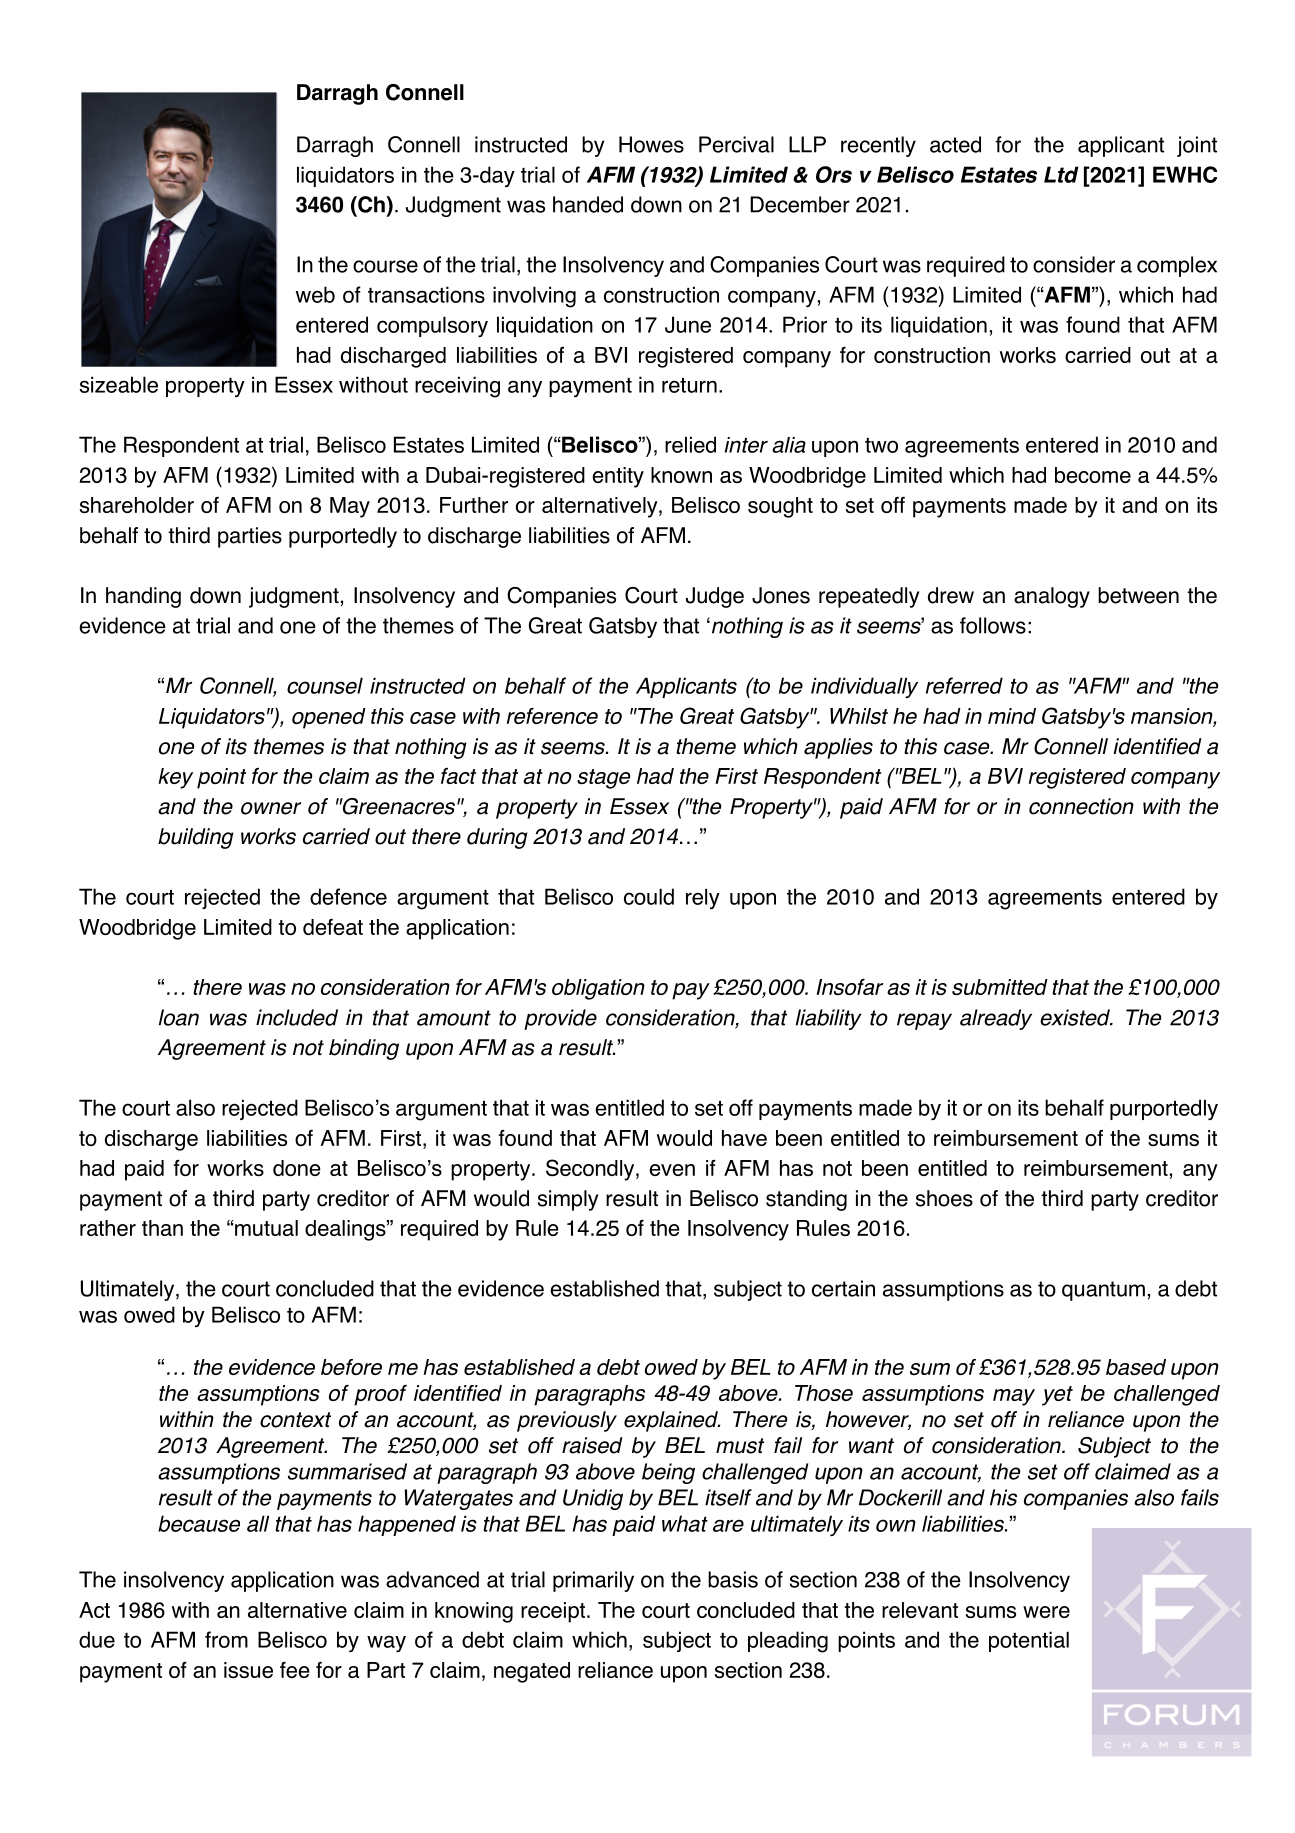 This screenshot has height=1833, width=1295. I want to click on entity, so click(618, 477).
